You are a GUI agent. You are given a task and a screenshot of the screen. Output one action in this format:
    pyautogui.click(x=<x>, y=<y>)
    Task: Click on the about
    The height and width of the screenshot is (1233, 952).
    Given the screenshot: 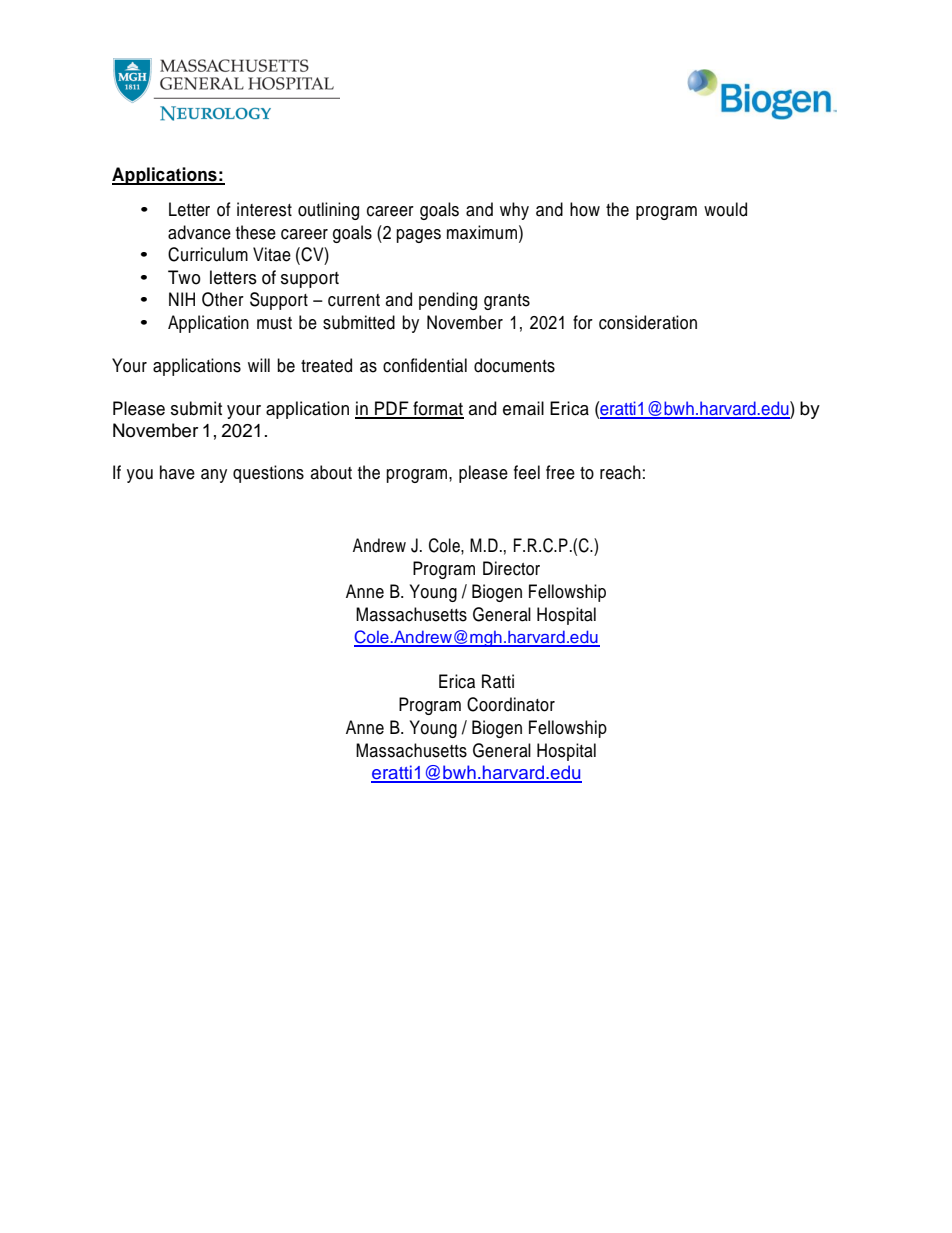 What is the action you would take?
    pyautogui.click(x=331, y=472)
